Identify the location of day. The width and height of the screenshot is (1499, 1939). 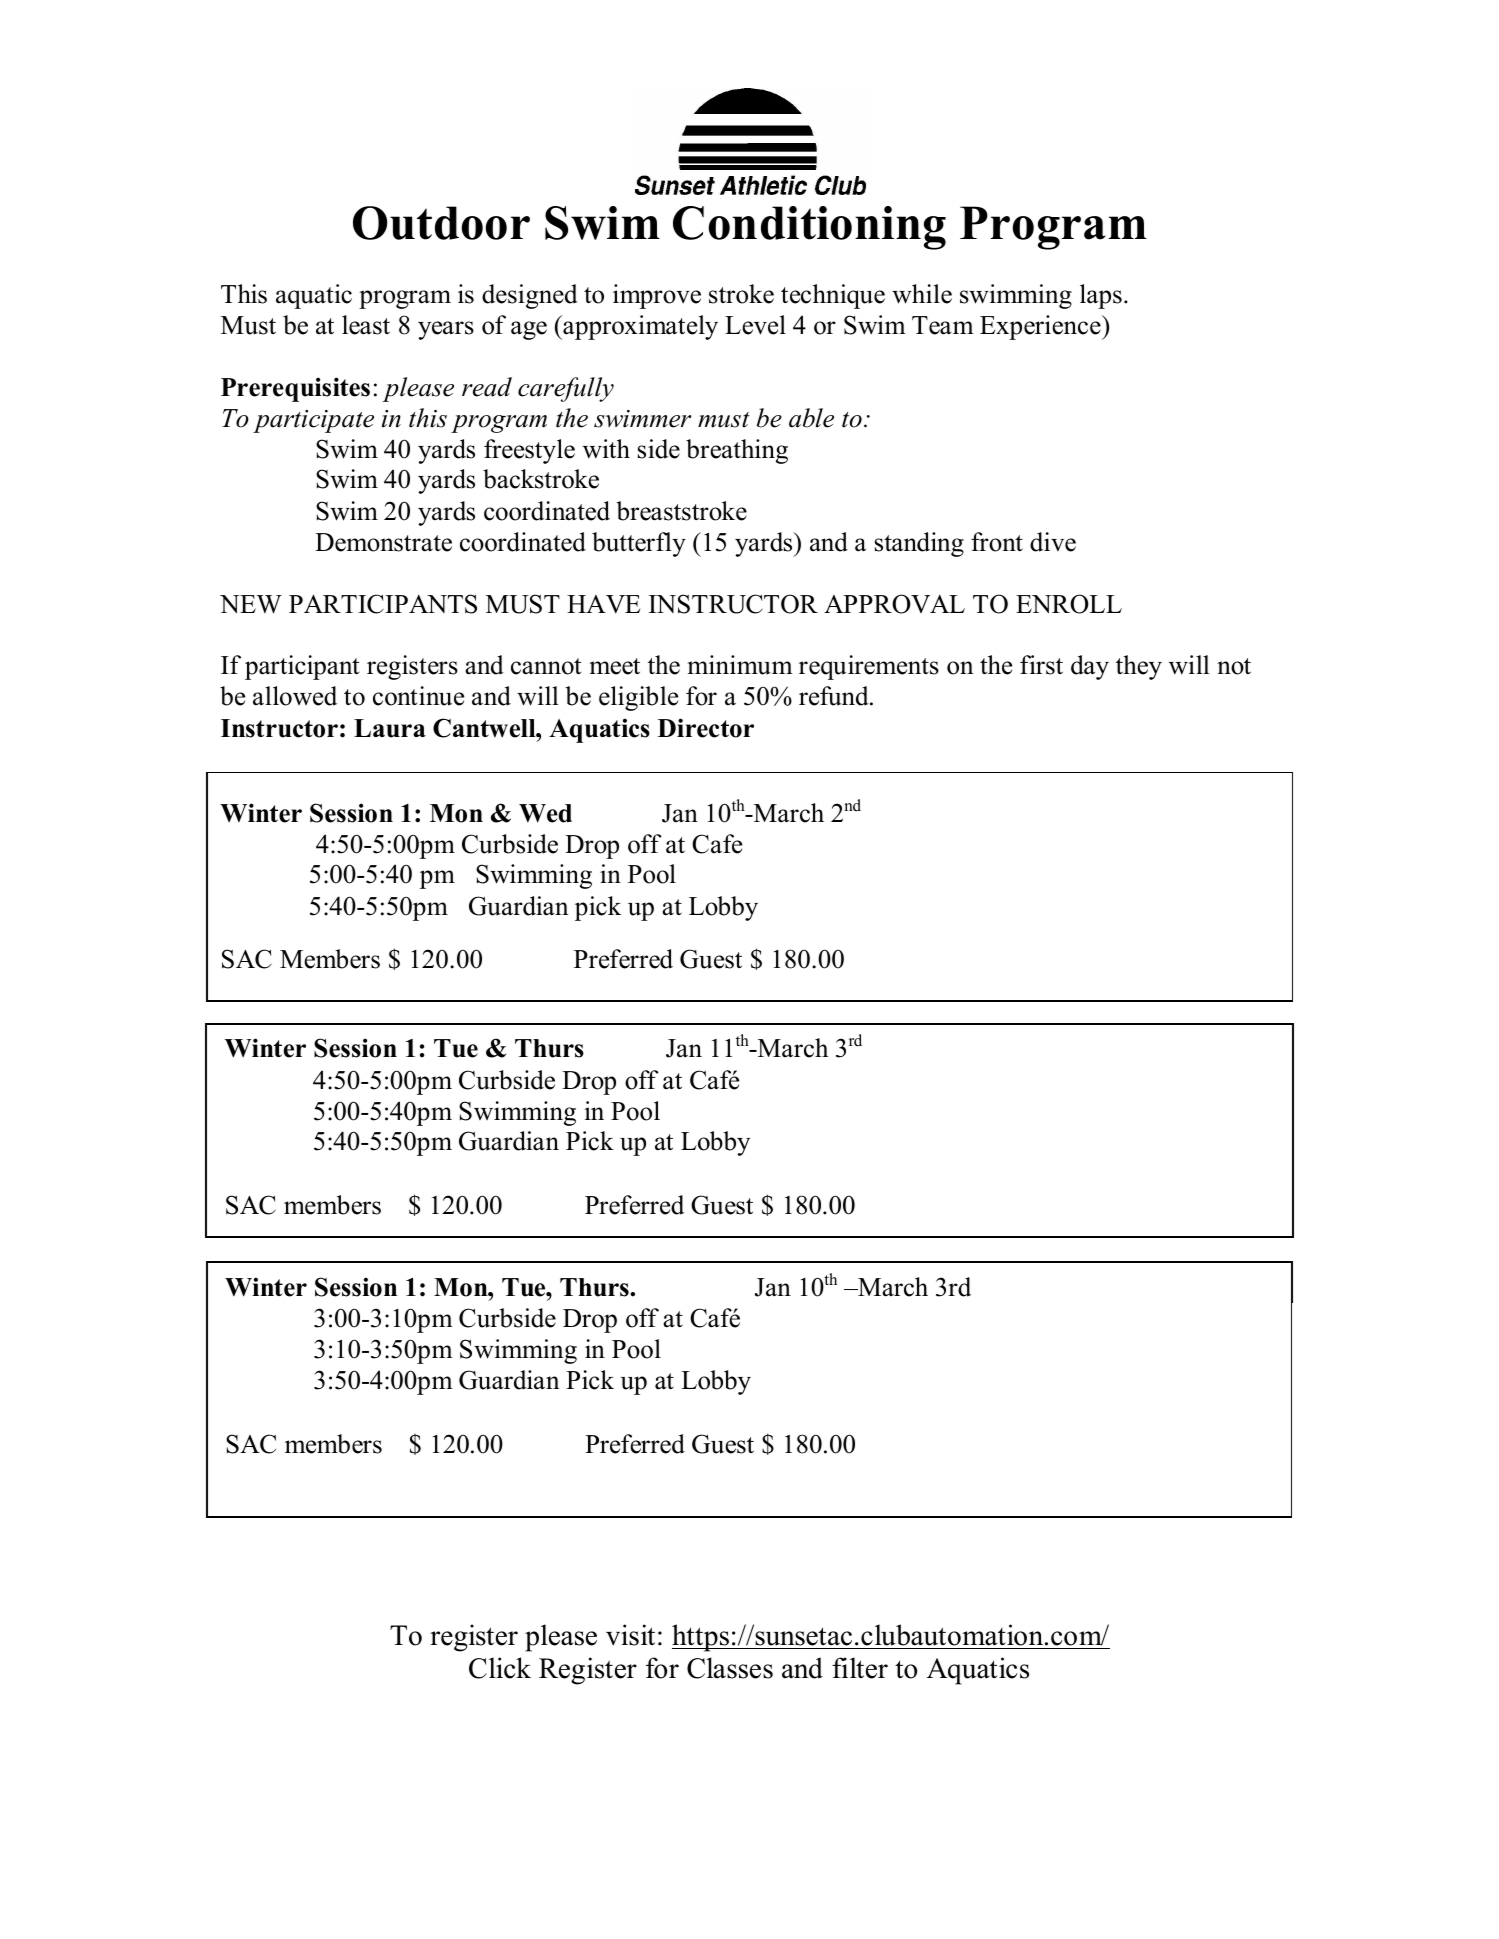
(1090, 667).
